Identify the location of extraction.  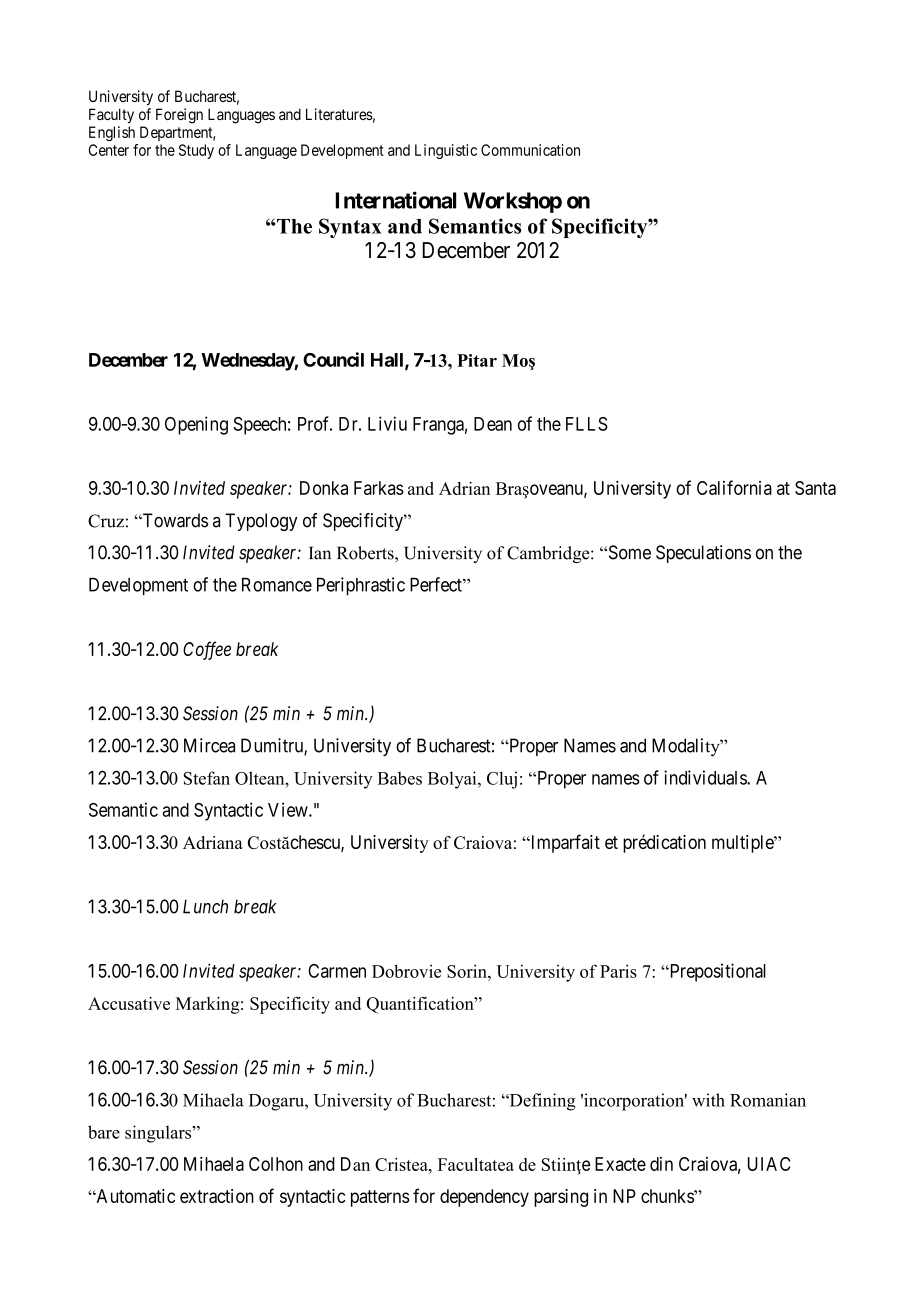
(217, 1196).
